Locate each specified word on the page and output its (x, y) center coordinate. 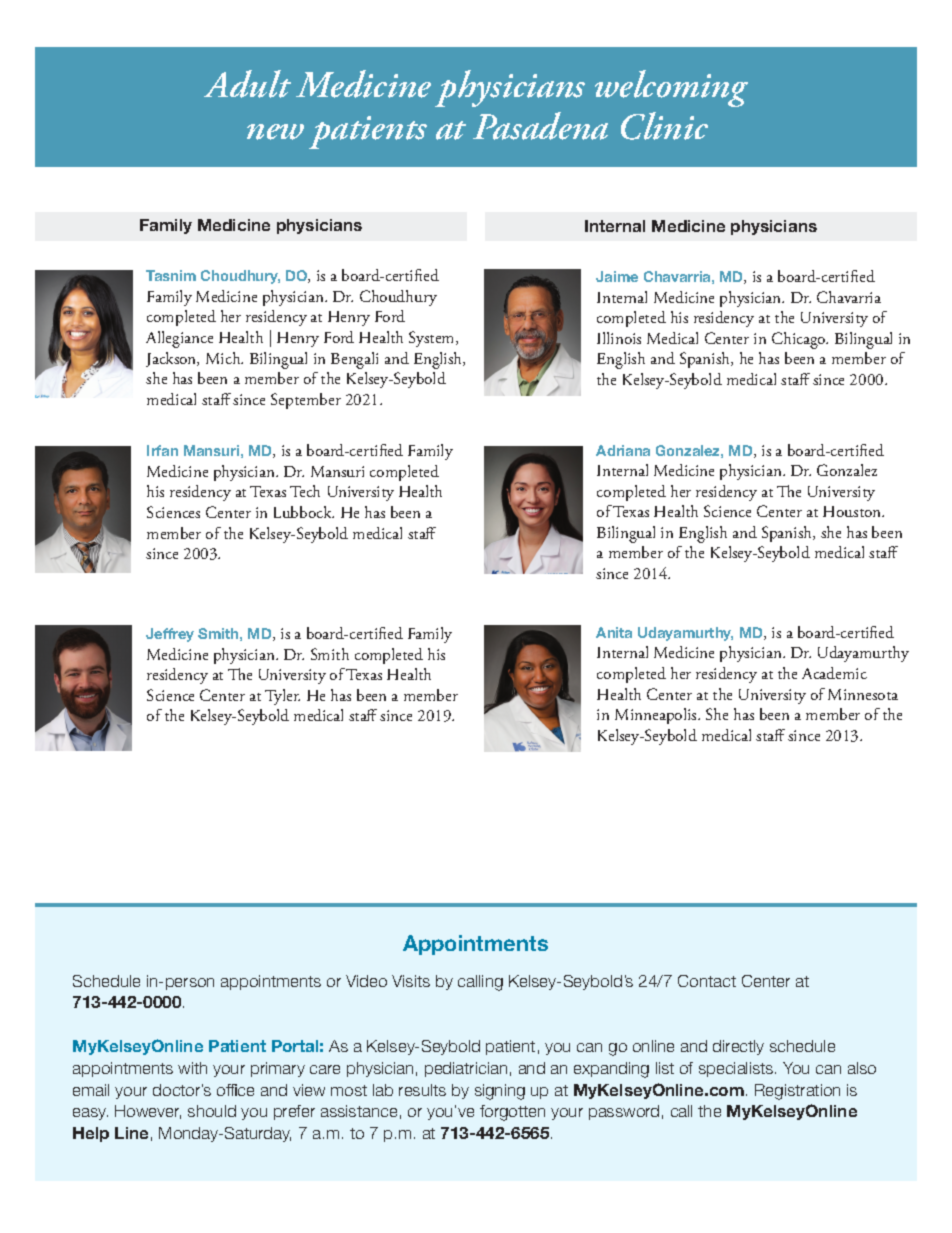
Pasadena (540, 126)
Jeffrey (170, 635)
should (212, 1111)
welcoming (671, 88)
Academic (834, 673)
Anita (614, 632)
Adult (247, 84)
